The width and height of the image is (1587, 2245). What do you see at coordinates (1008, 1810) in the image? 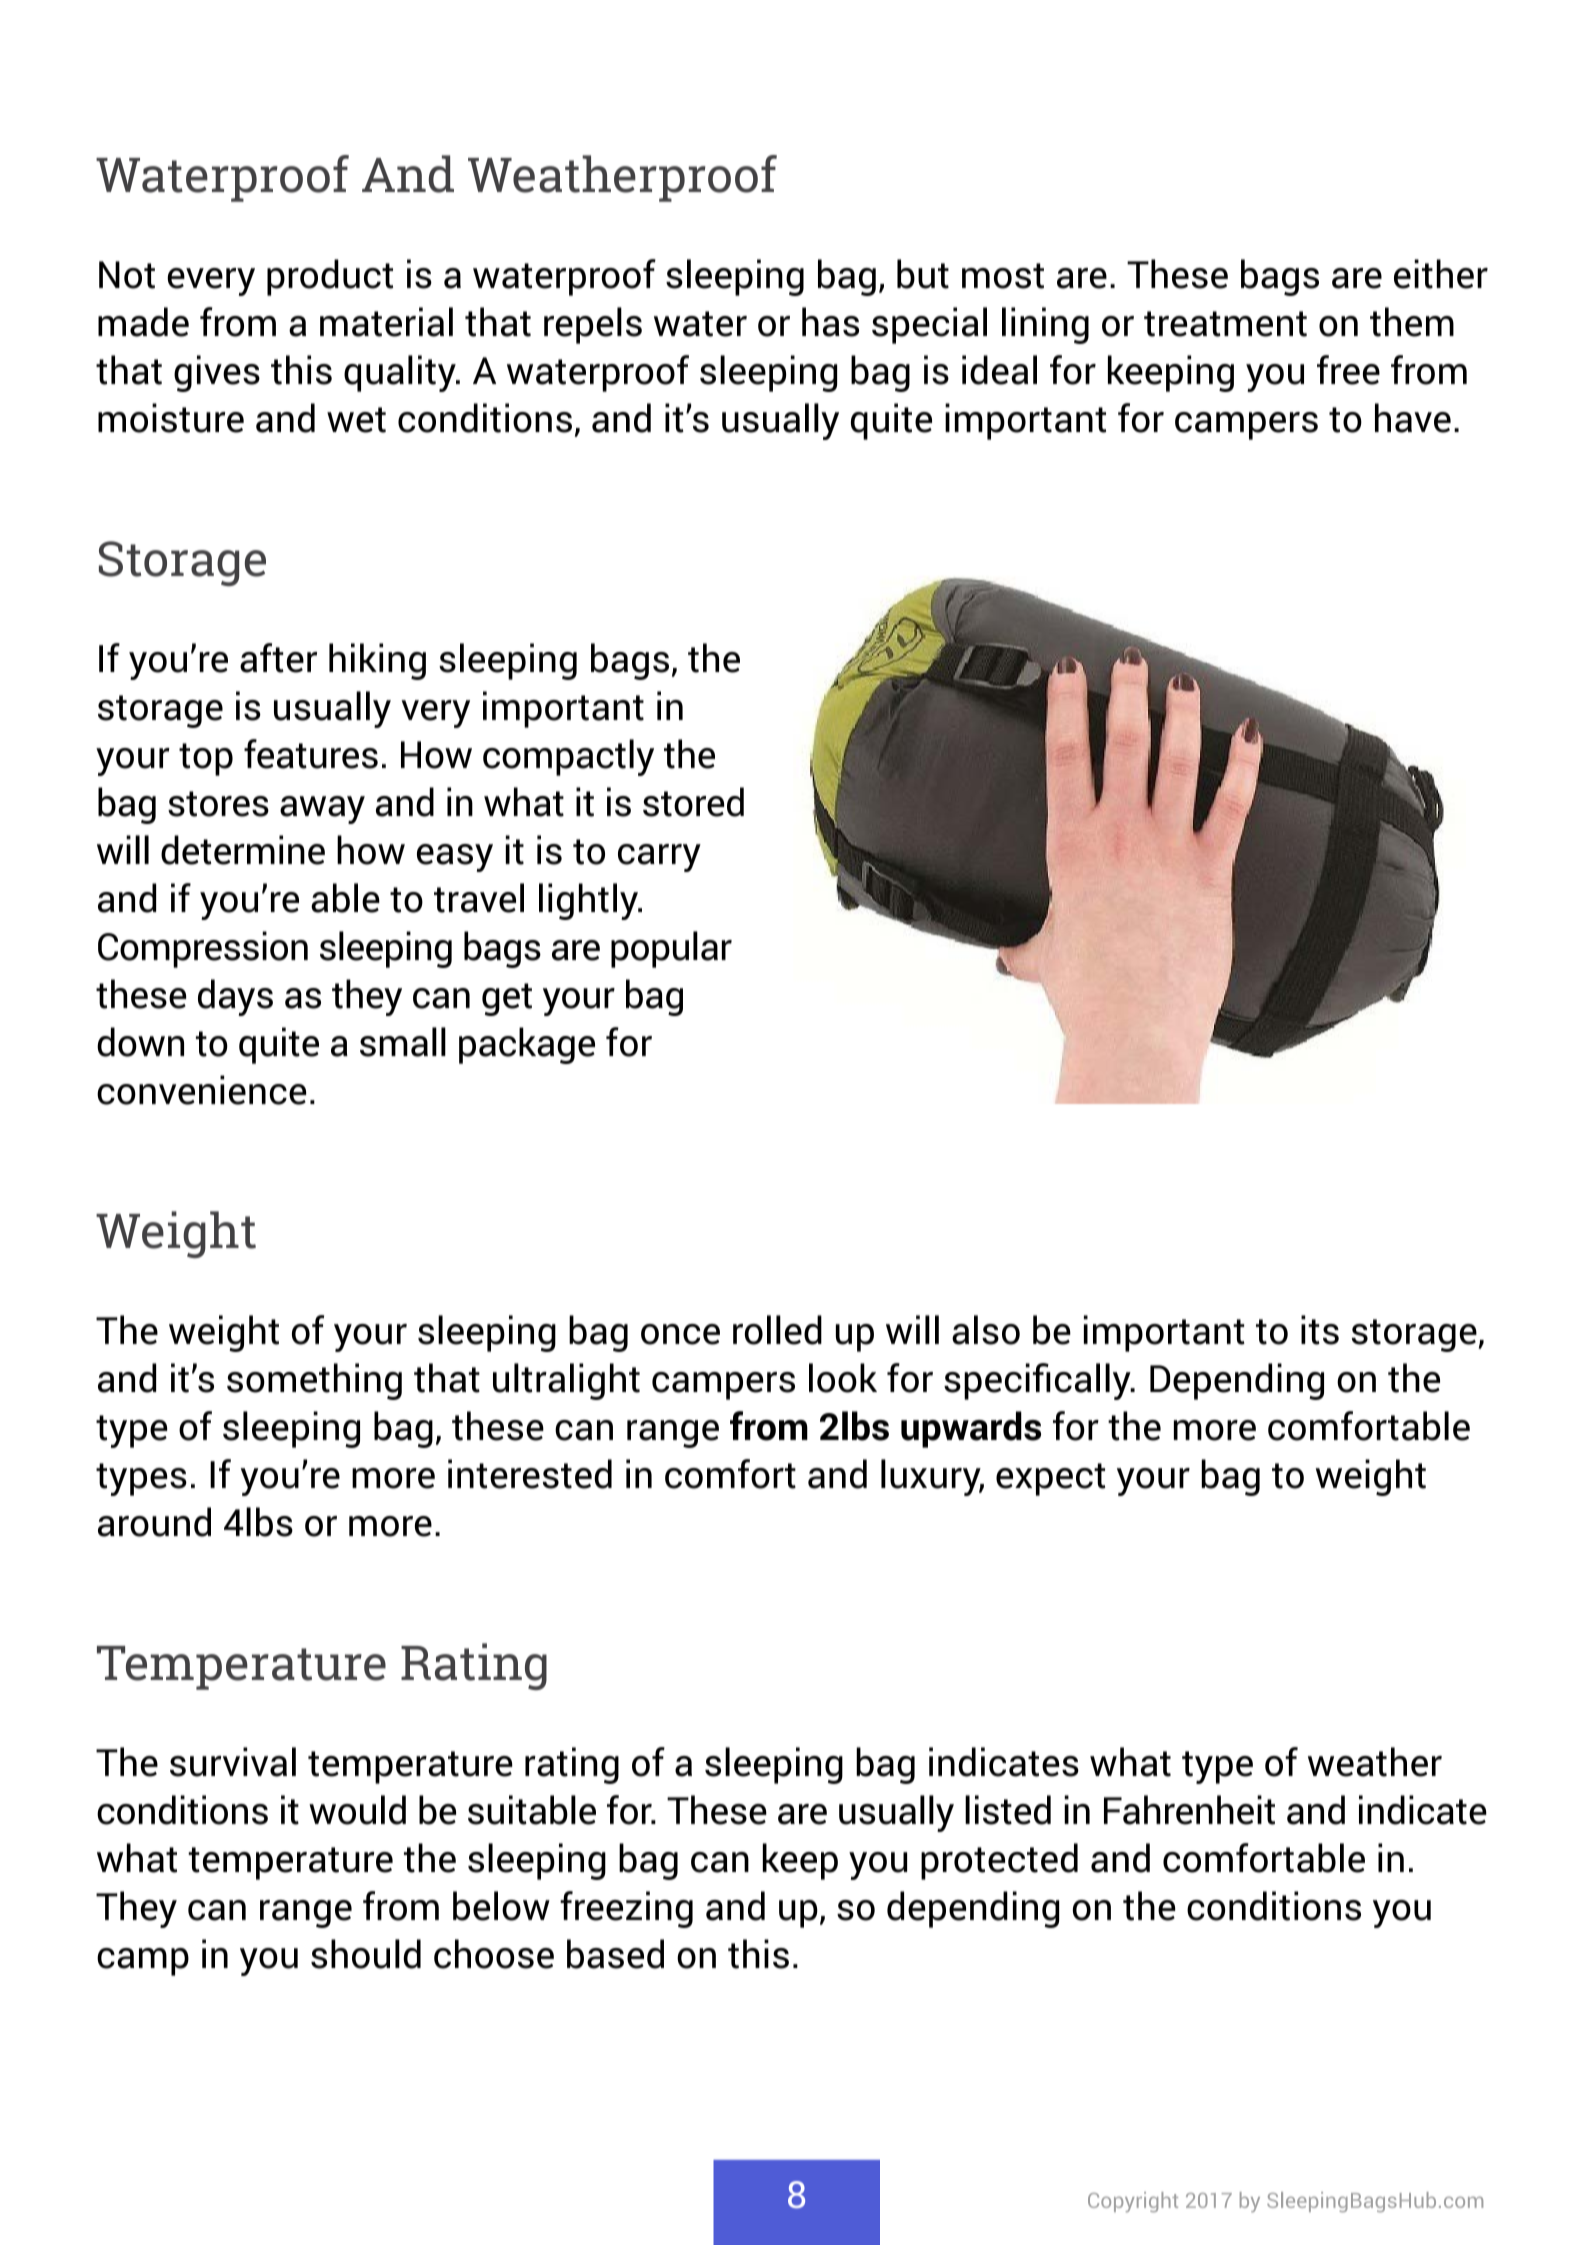
I see `listed` at bounding box center [1008, 1810].
